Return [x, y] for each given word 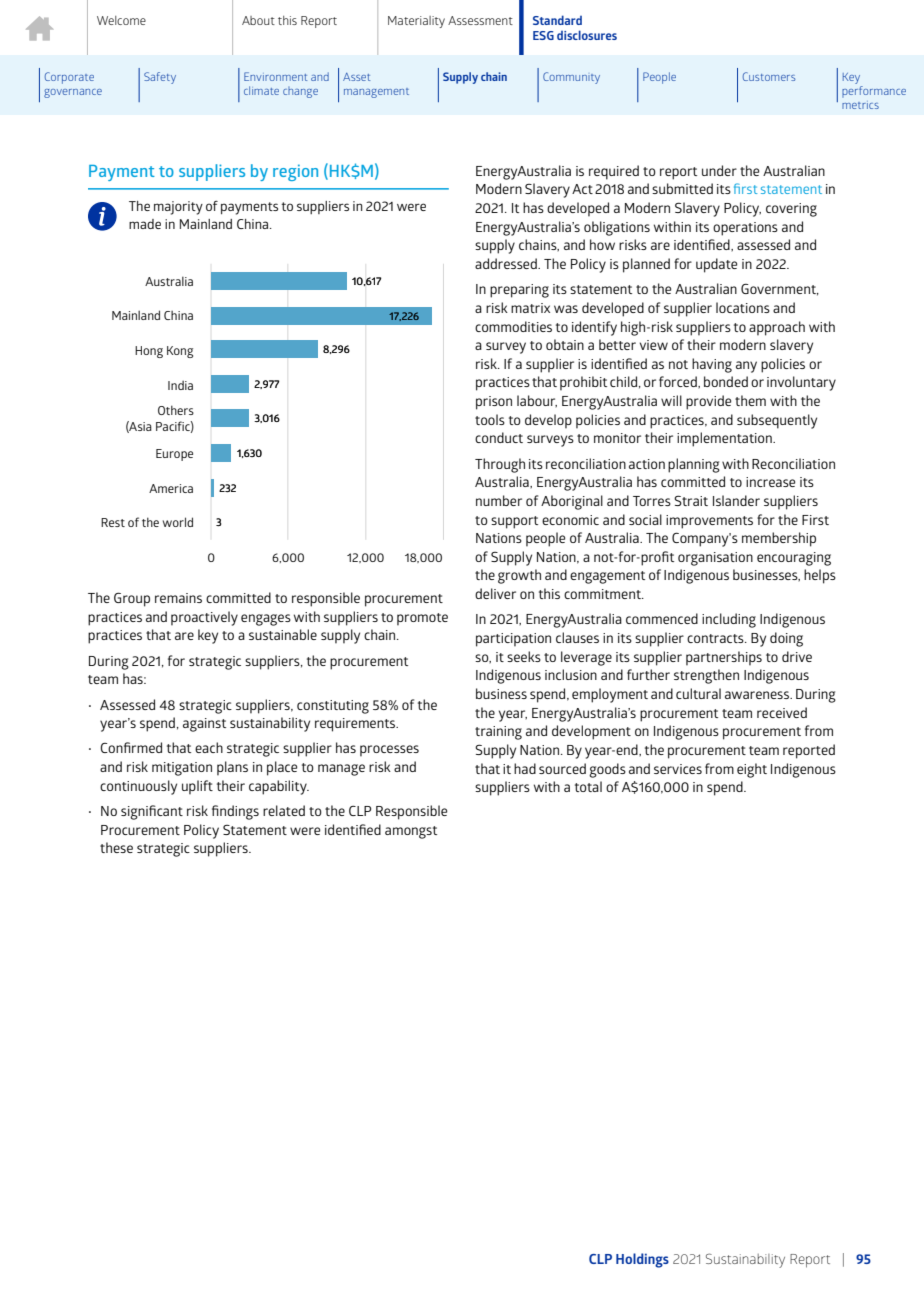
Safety [160, 78]
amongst [411, 832]
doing [786, 639]
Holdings [642, 1260]
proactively [204, 618]
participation [513, 640]
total [588, 786]
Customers [769, 76]
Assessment [480, 20]
